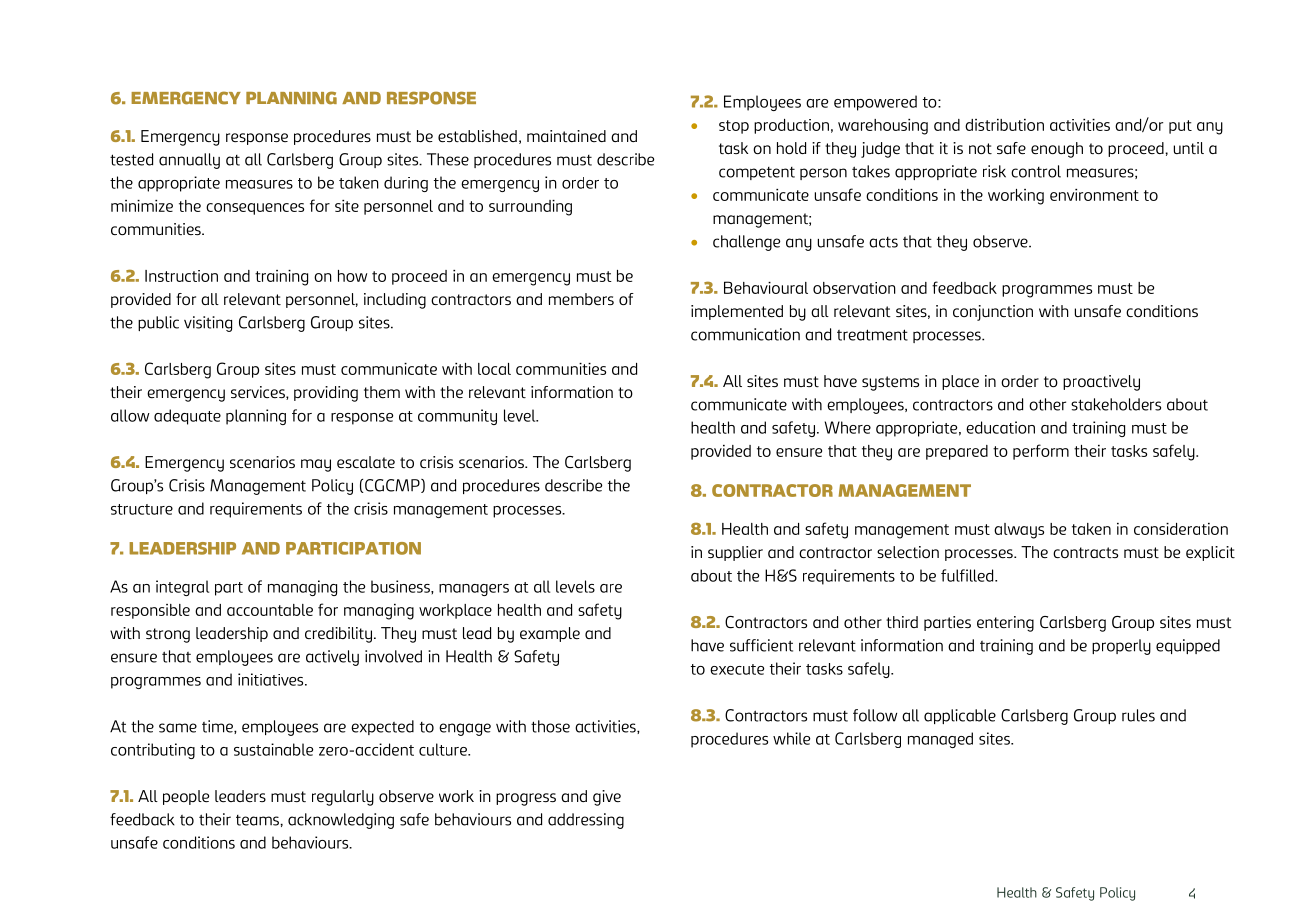 Image resolution: width=1308 pixels, height=924 pixels. I want to click on perform, so click(1041, 452).
